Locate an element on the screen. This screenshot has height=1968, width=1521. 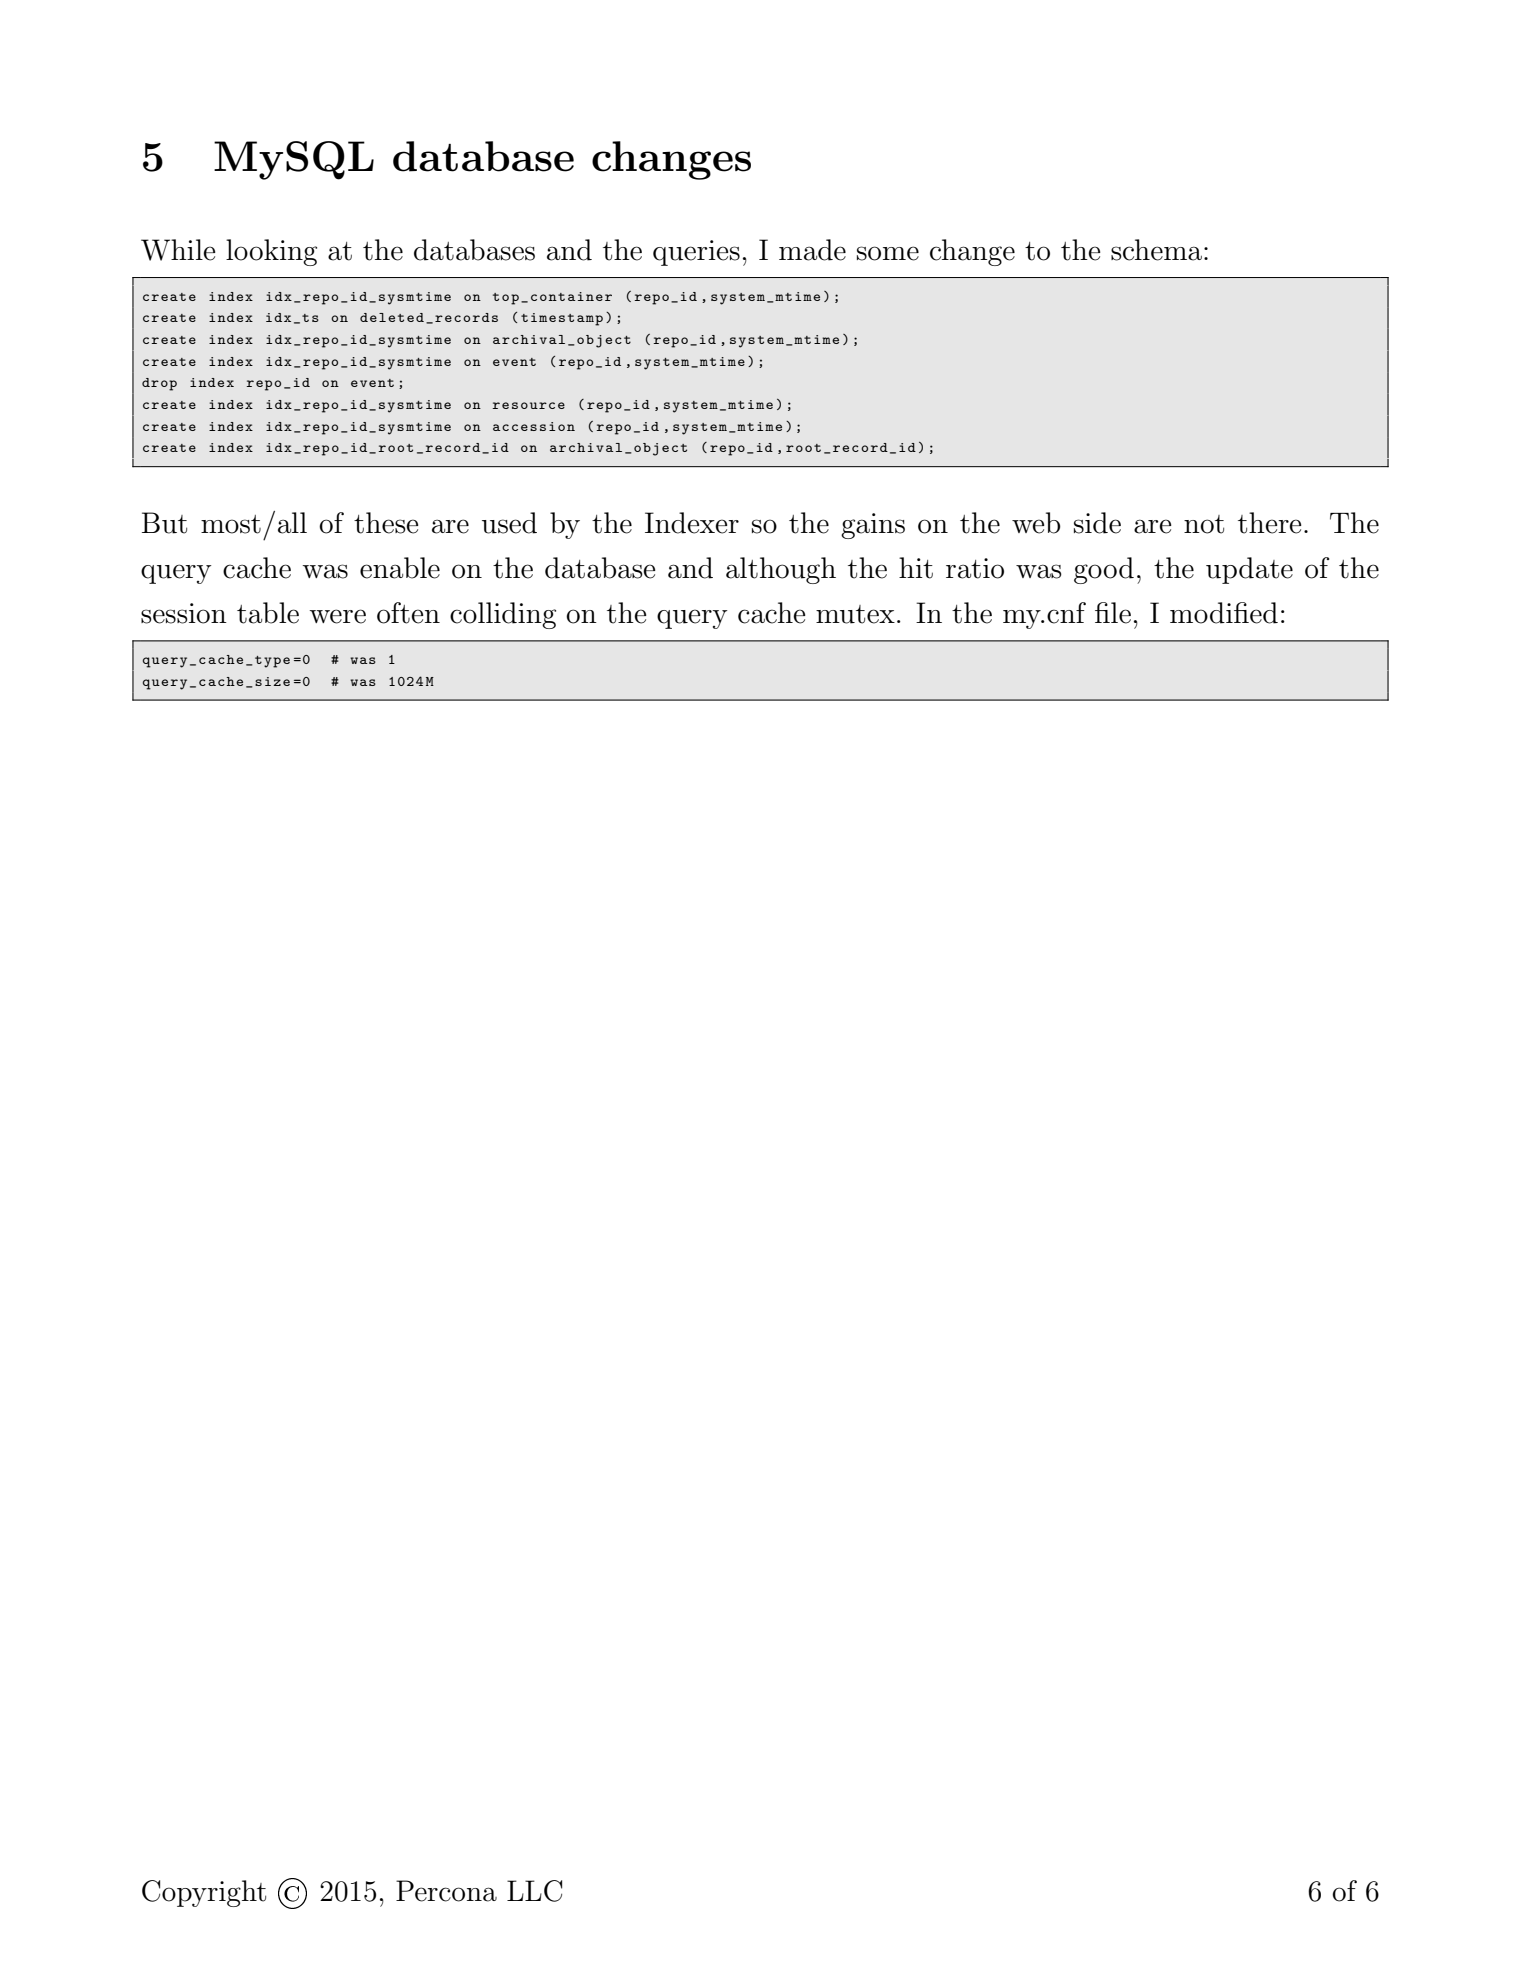
looking is located at coordinates (271, 252).
